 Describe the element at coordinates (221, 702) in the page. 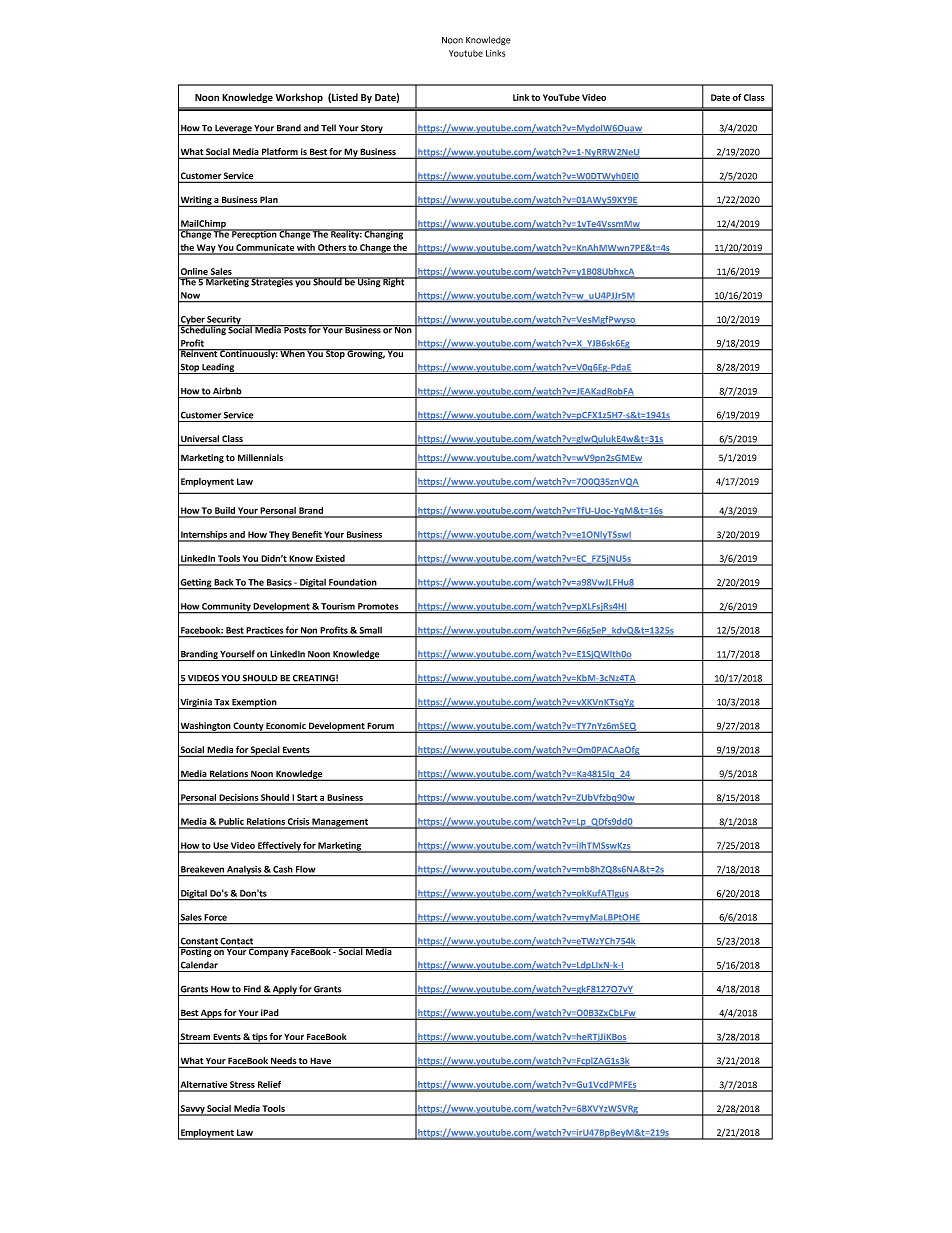

I see `Tax` at that location.
